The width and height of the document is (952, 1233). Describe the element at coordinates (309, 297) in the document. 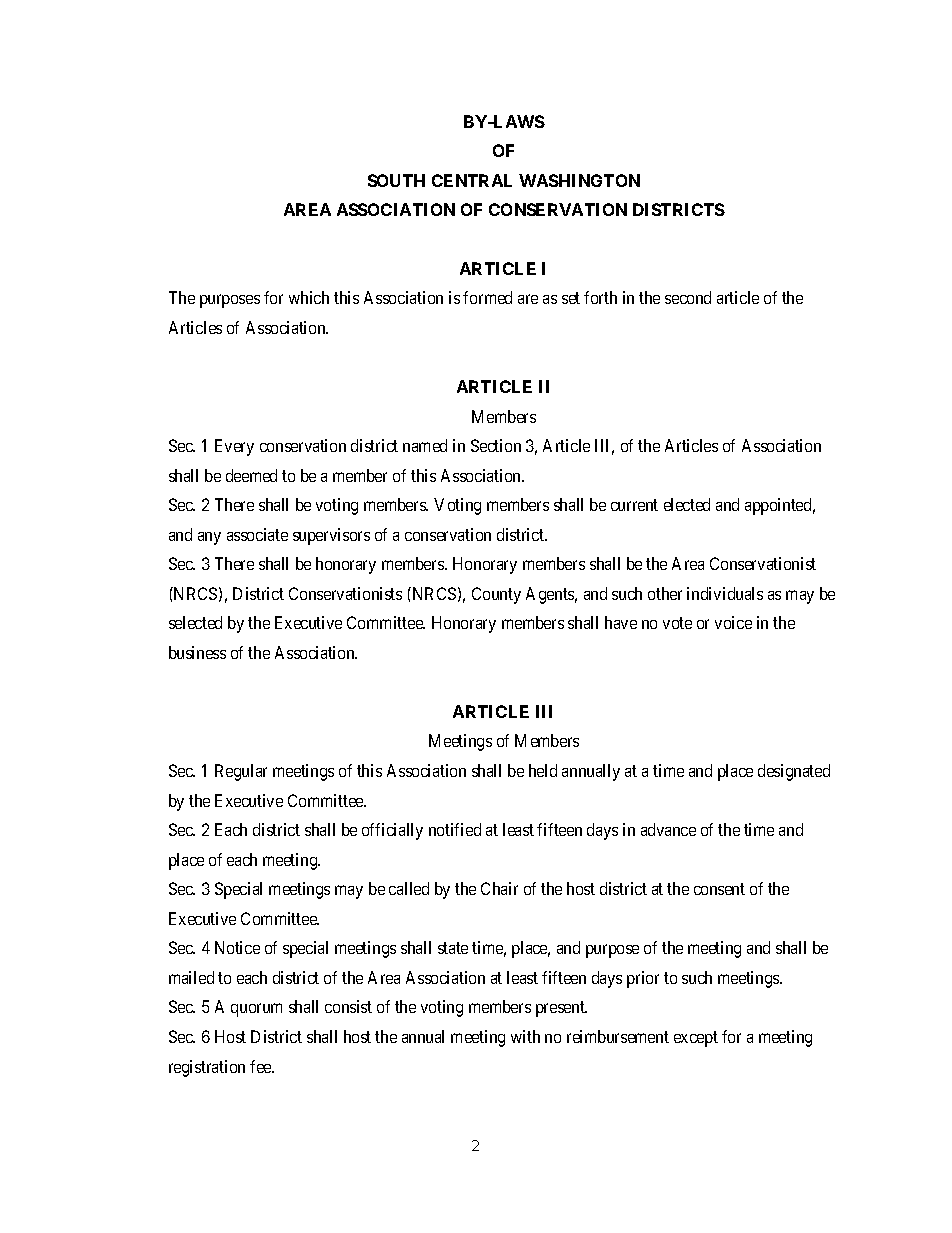

I see `which` at that location.
